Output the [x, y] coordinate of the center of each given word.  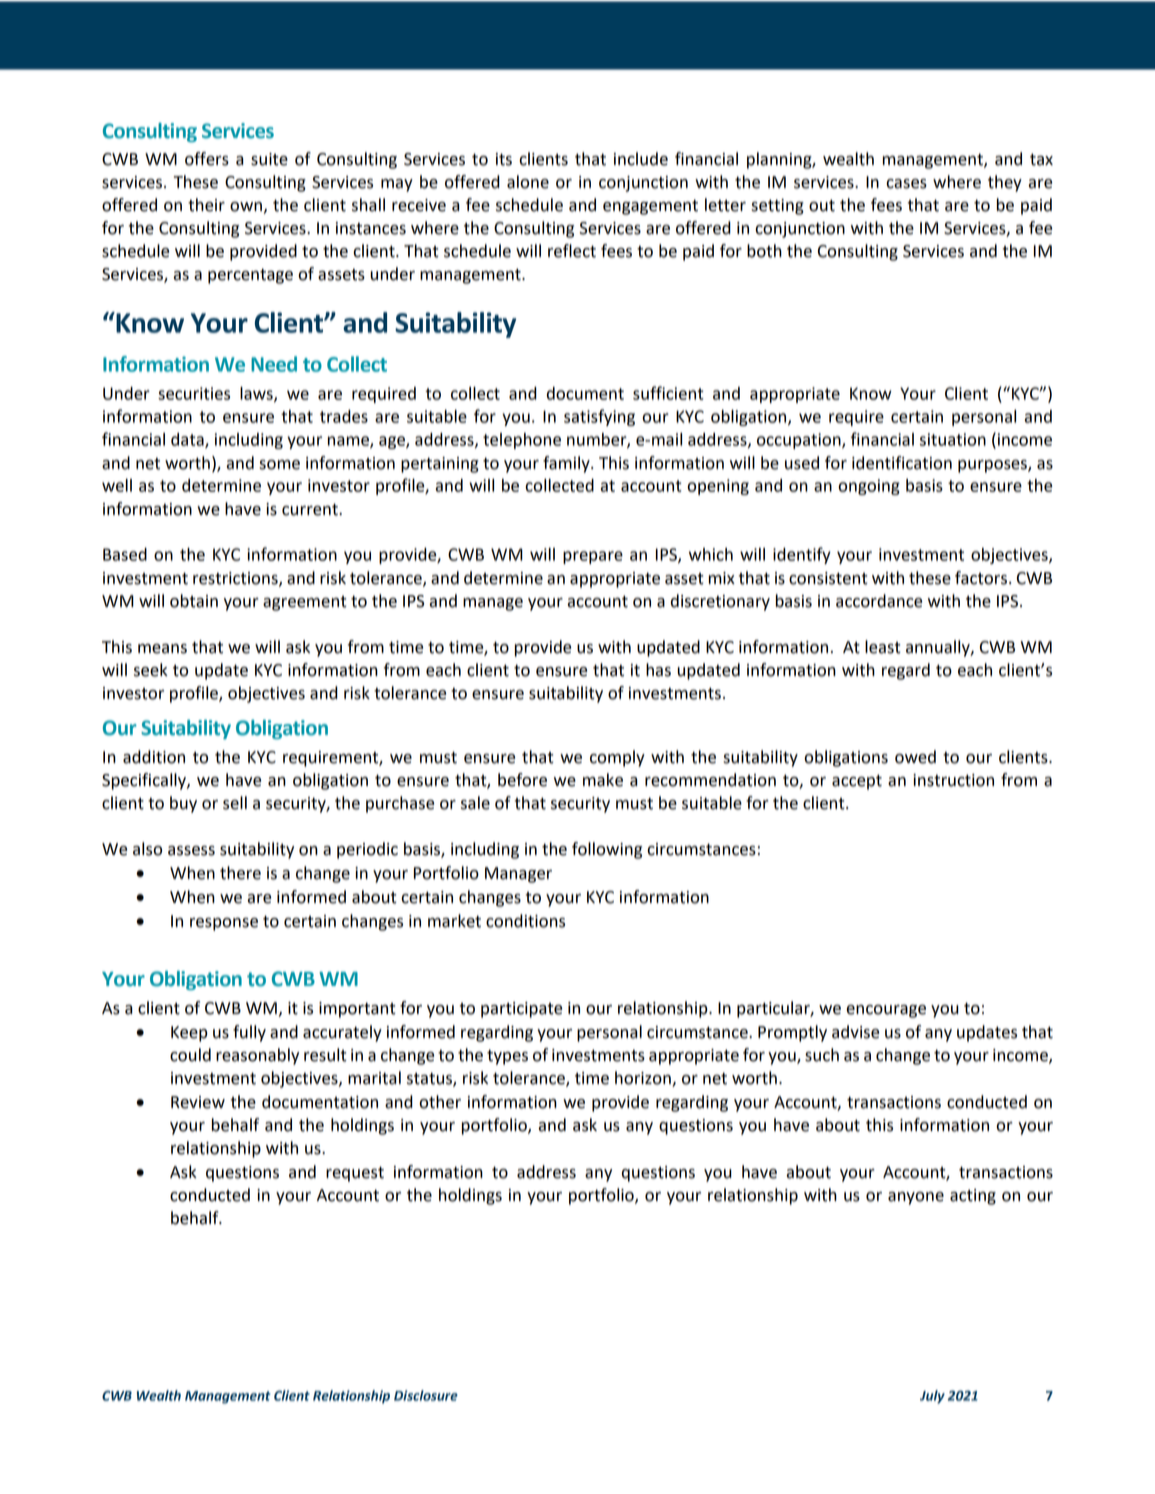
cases [906, 184]
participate [521, 1010]
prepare [593, 557]
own [246, 207]
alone [528, 182]
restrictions [236, 579]
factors [981, 578]
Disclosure [426, 1395]
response [224, 924]
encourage [886, 1011]
